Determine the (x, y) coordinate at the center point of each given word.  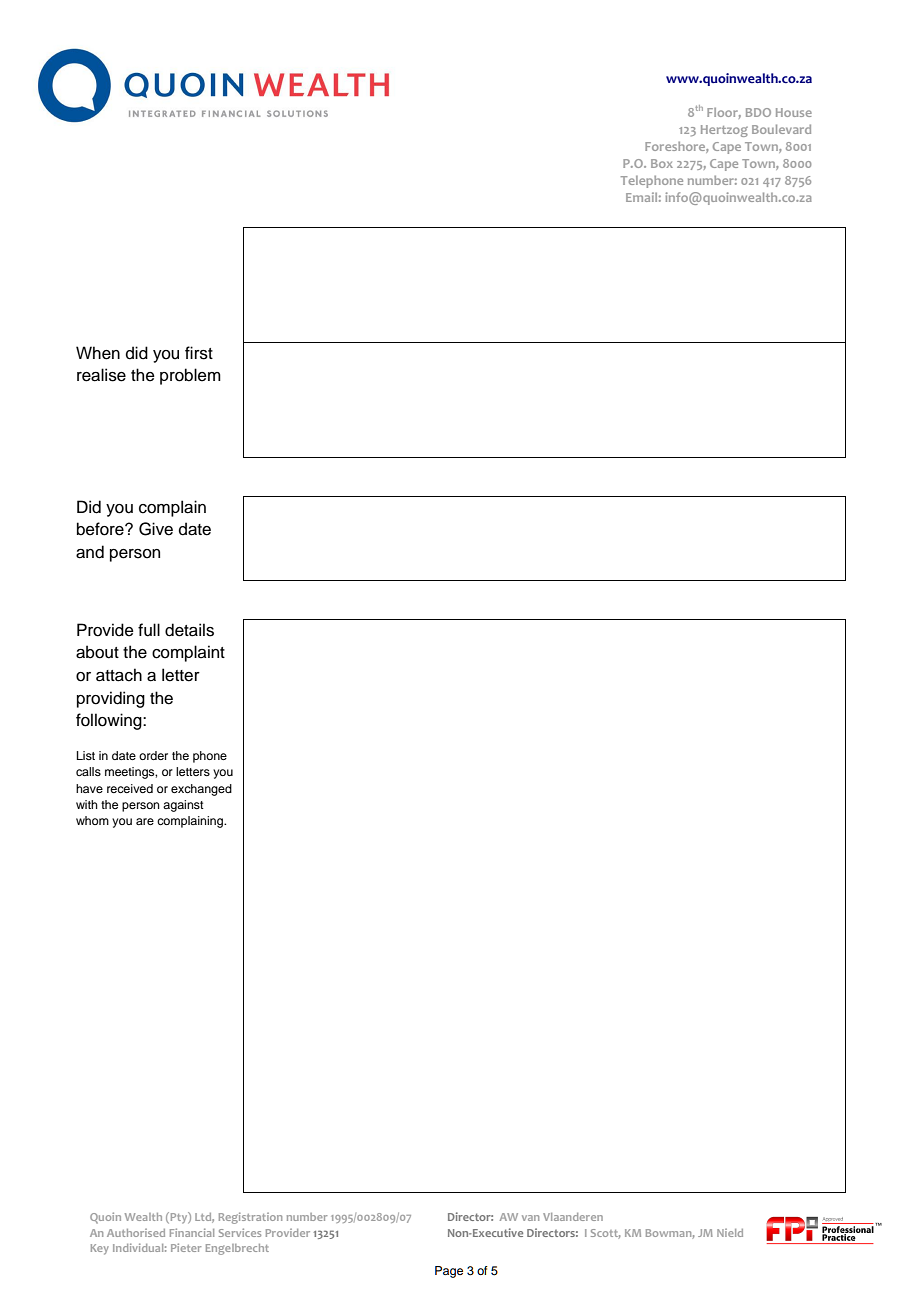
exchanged (201, 790)
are (145, 821)
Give (156, 529)
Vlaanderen (573, 1217)
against (183, 806)
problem (190, 376)
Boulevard (781, 129)
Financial (192, 1232)
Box (662, 163)
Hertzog (724, 131)
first (199, 353)
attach (119, 675)
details (189, 630)
